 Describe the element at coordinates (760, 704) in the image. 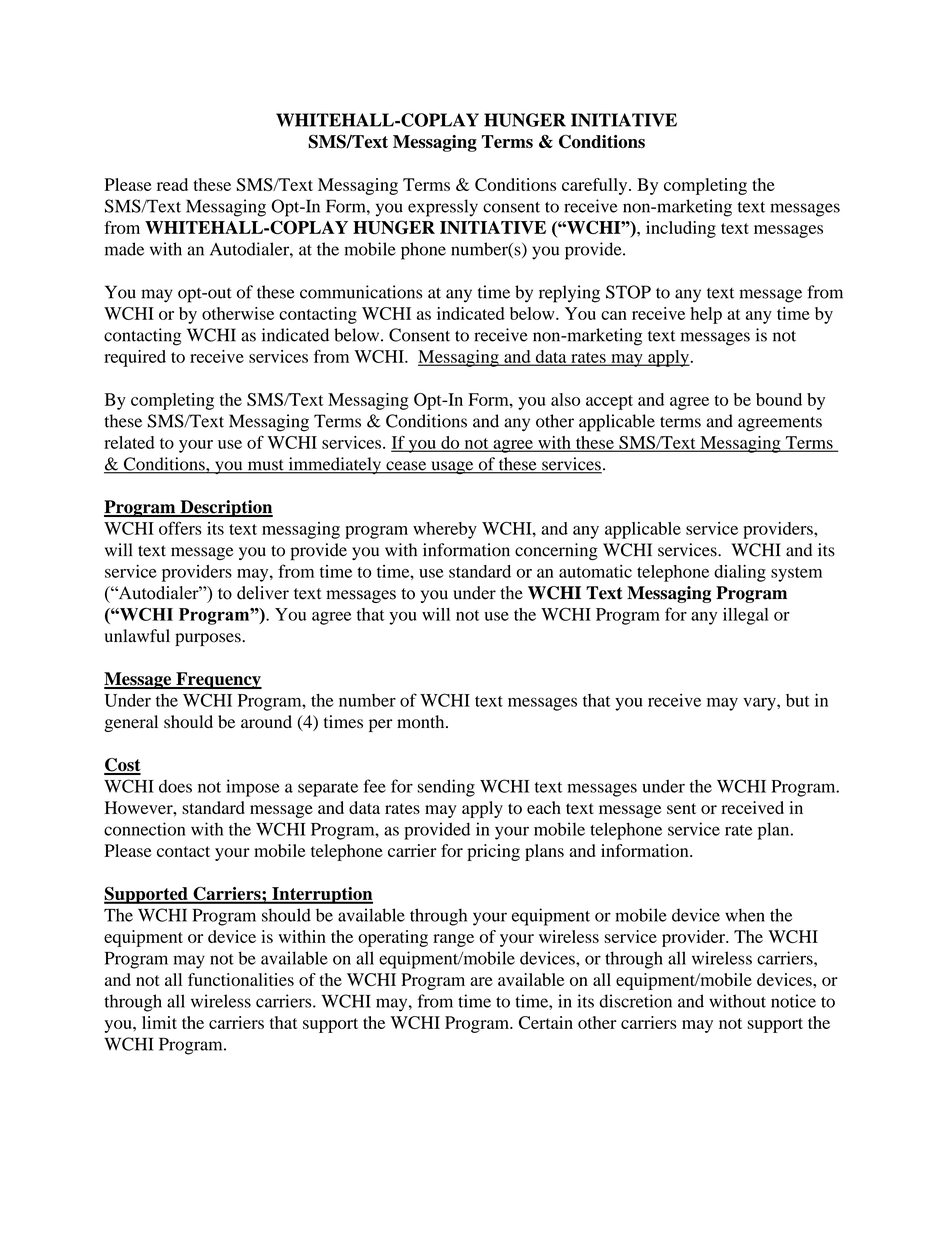

I see `vary` at that location.
